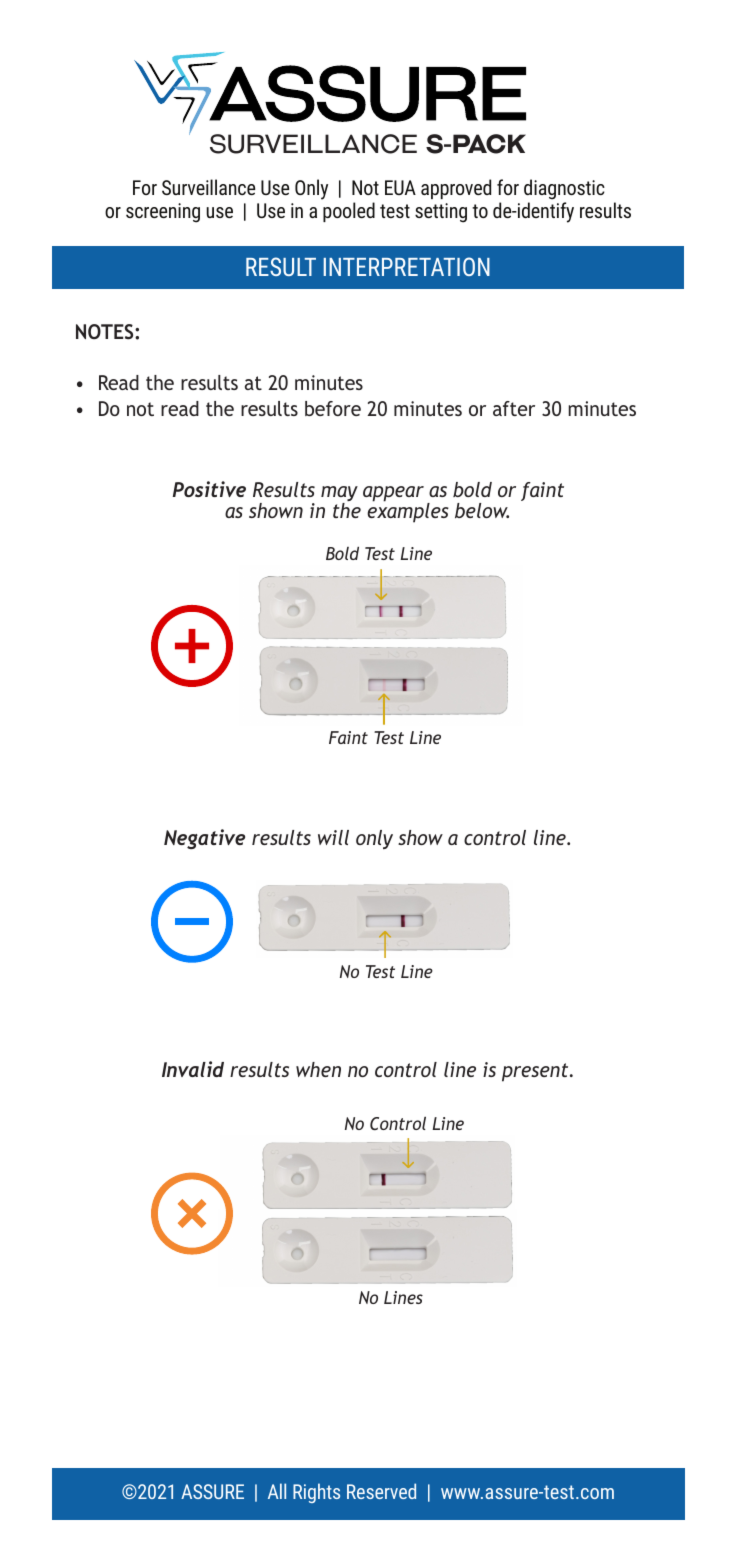 This image has width=737, height=1568. Describe the element at coordinates (482, 510) in the image. I see `below` at that location.
